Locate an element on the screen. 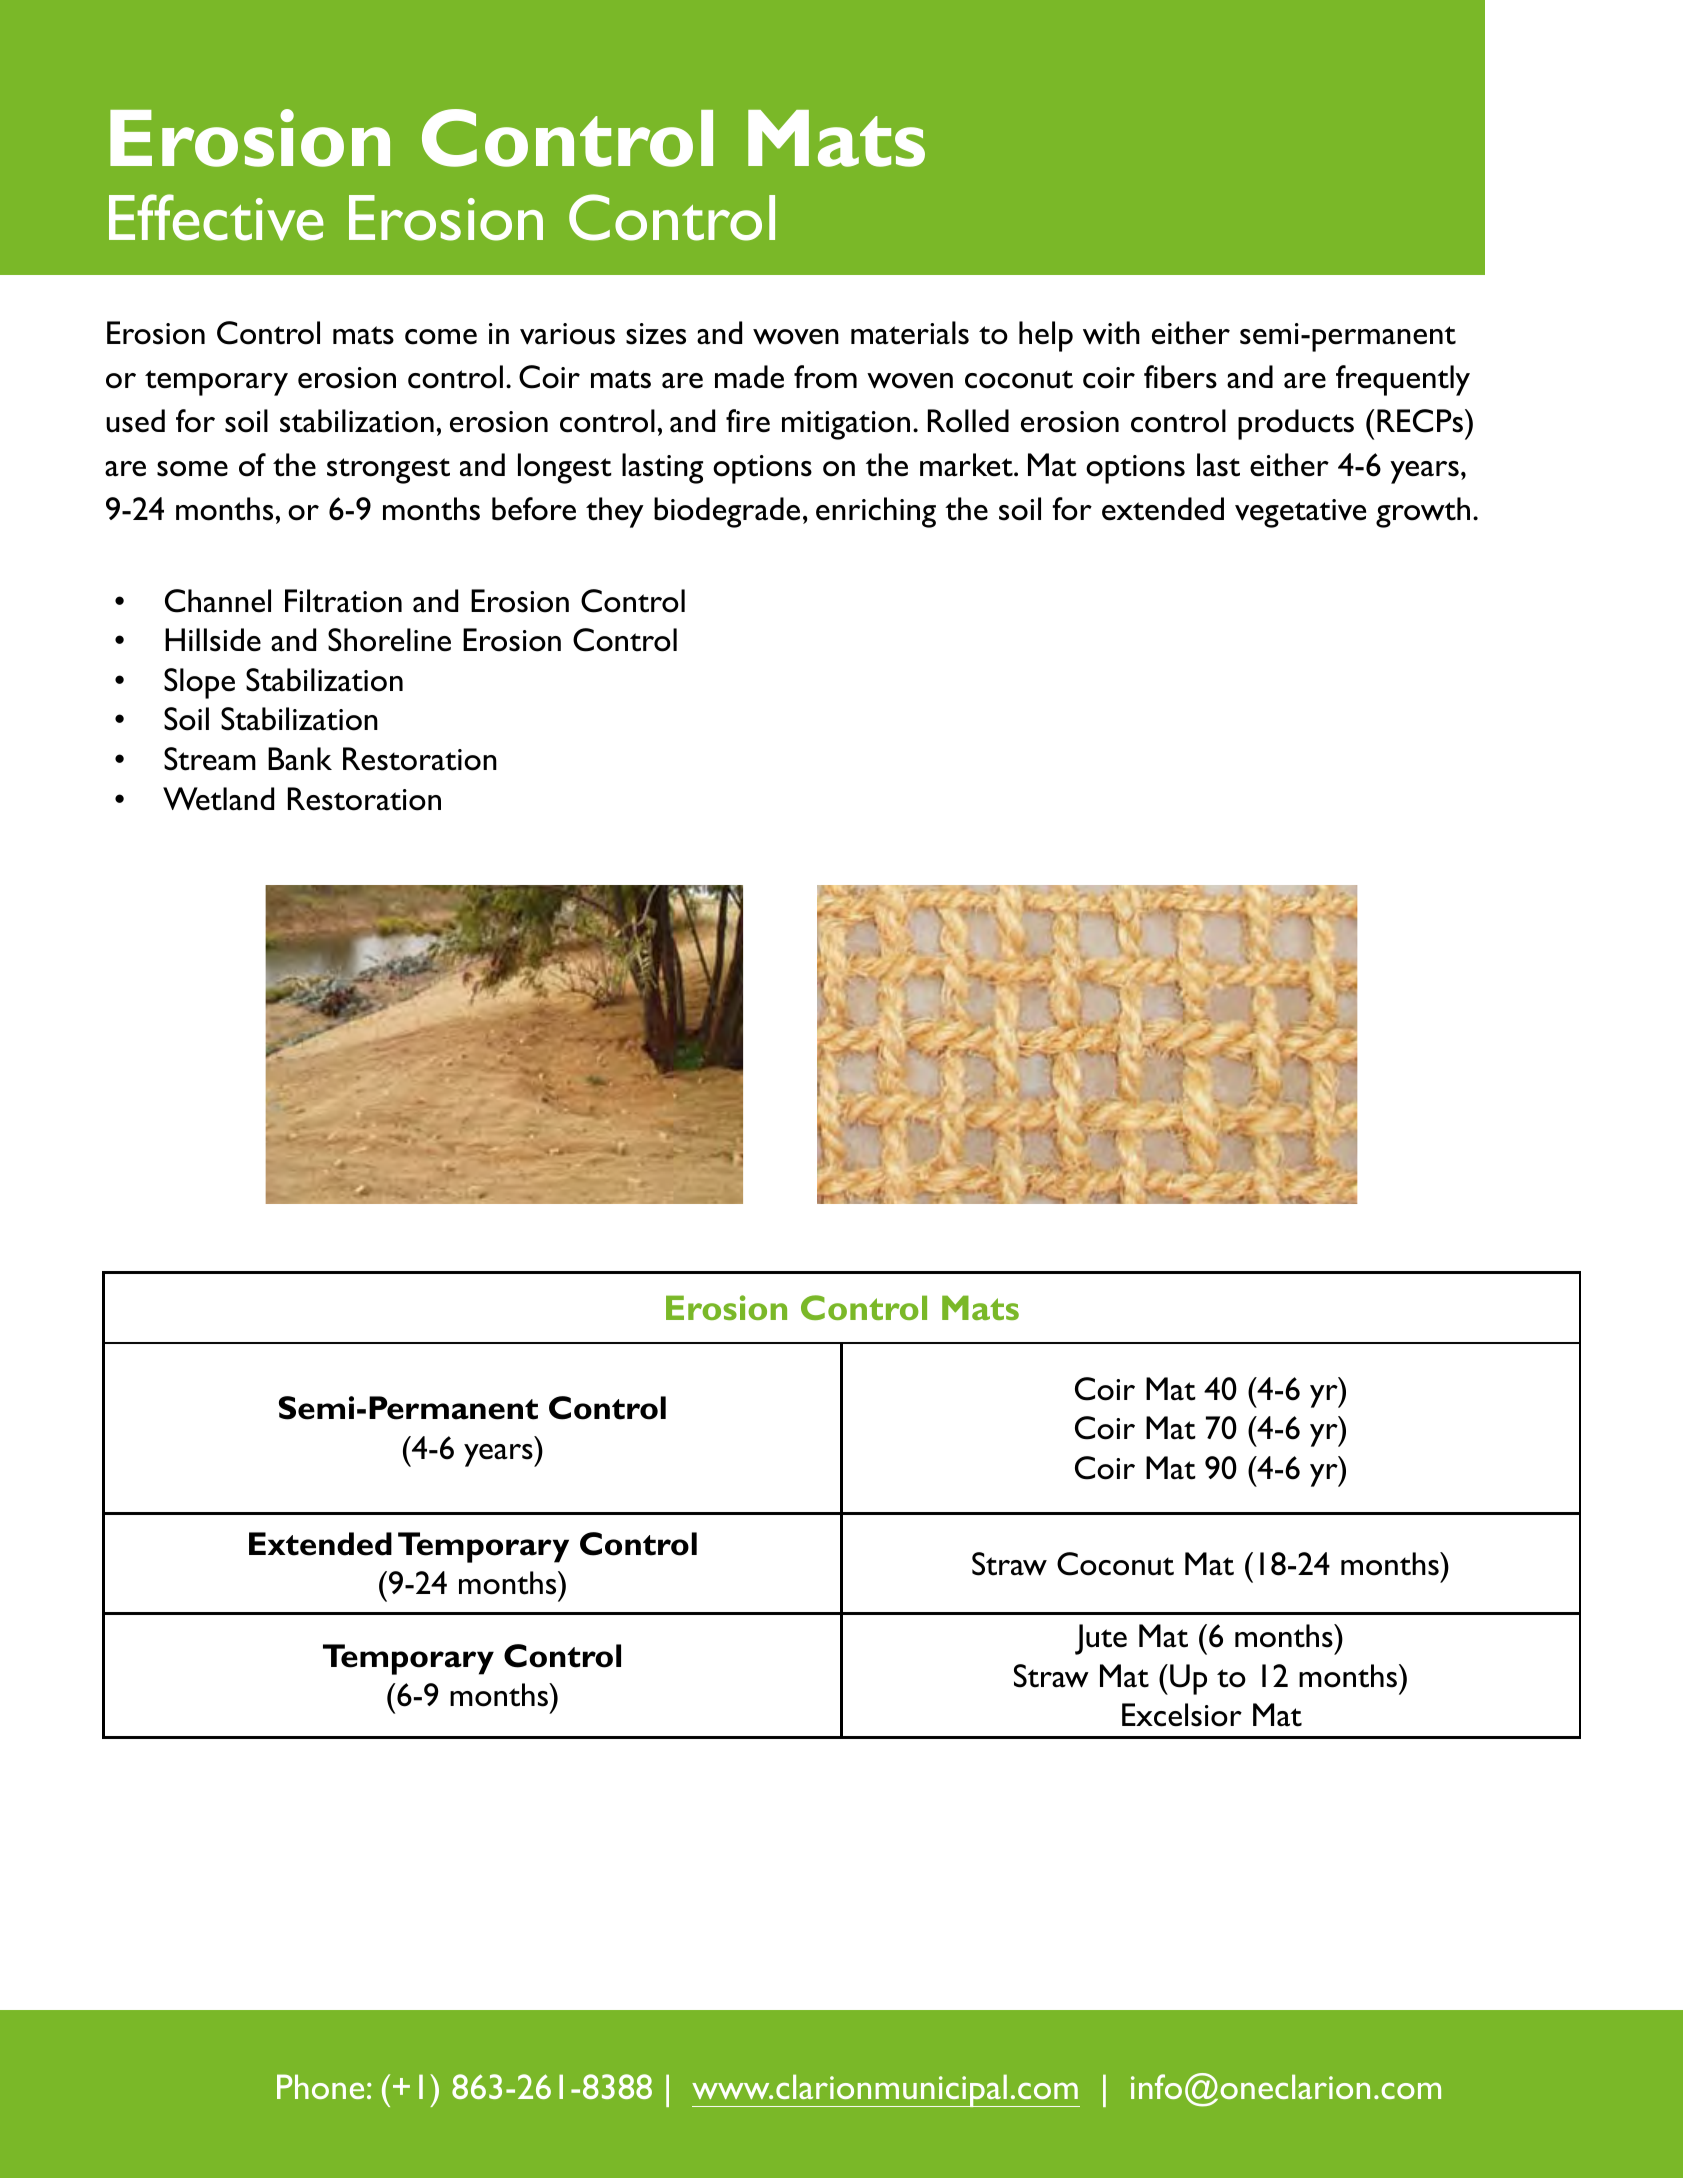  Shoreline is located at coordinates (389, 640).
